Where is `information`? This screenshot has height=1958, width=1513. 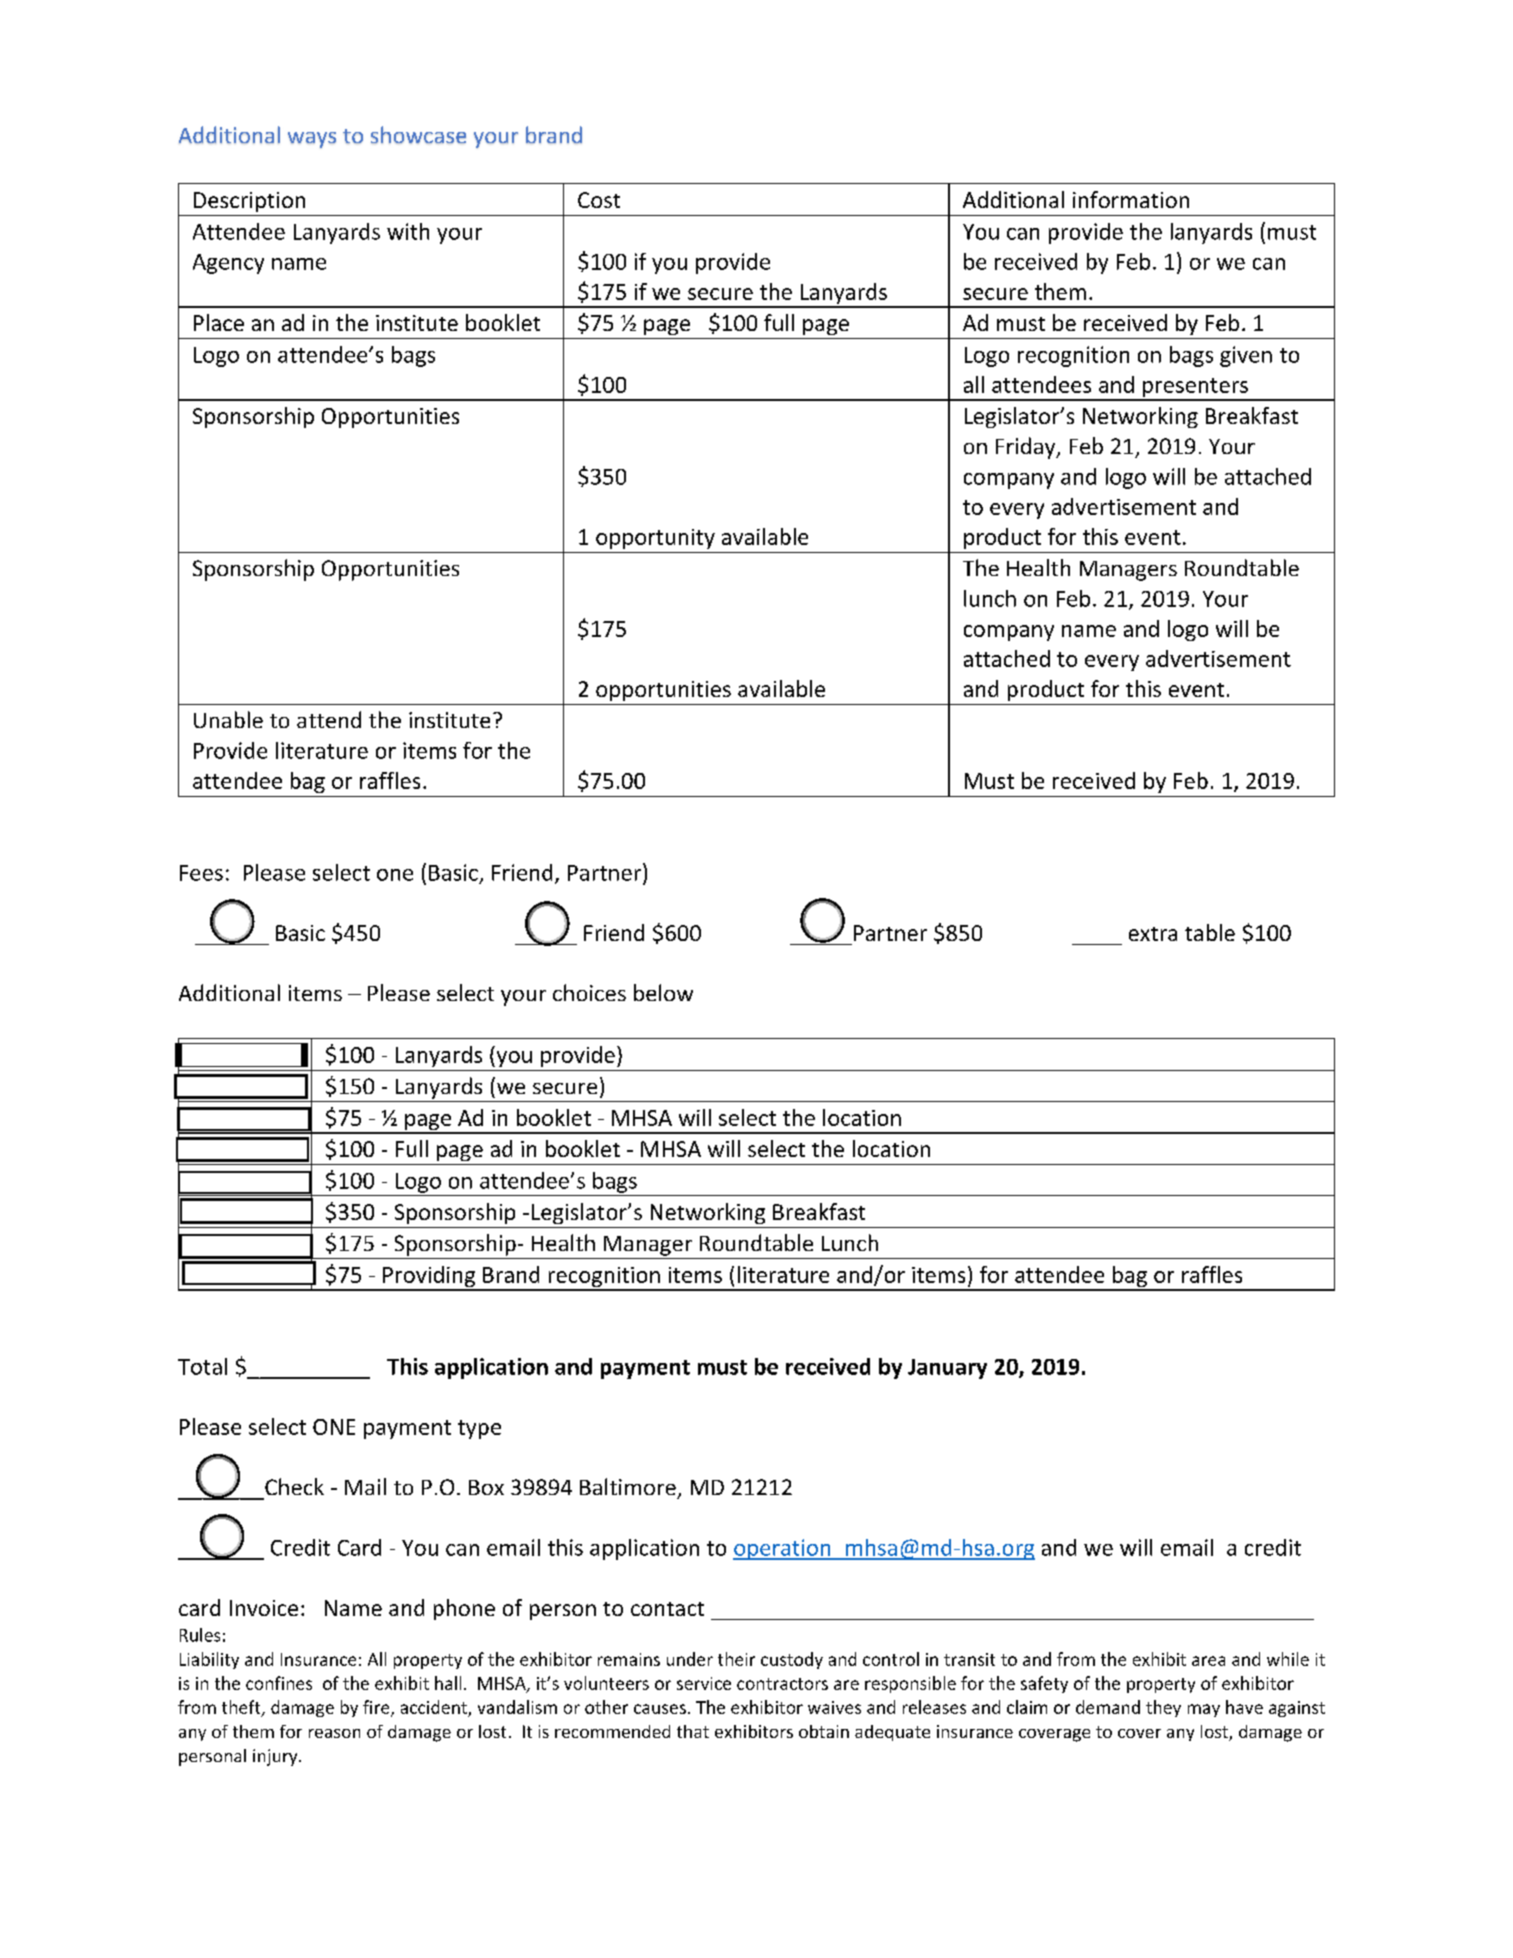
information is located at coordinates (1131, 199).
